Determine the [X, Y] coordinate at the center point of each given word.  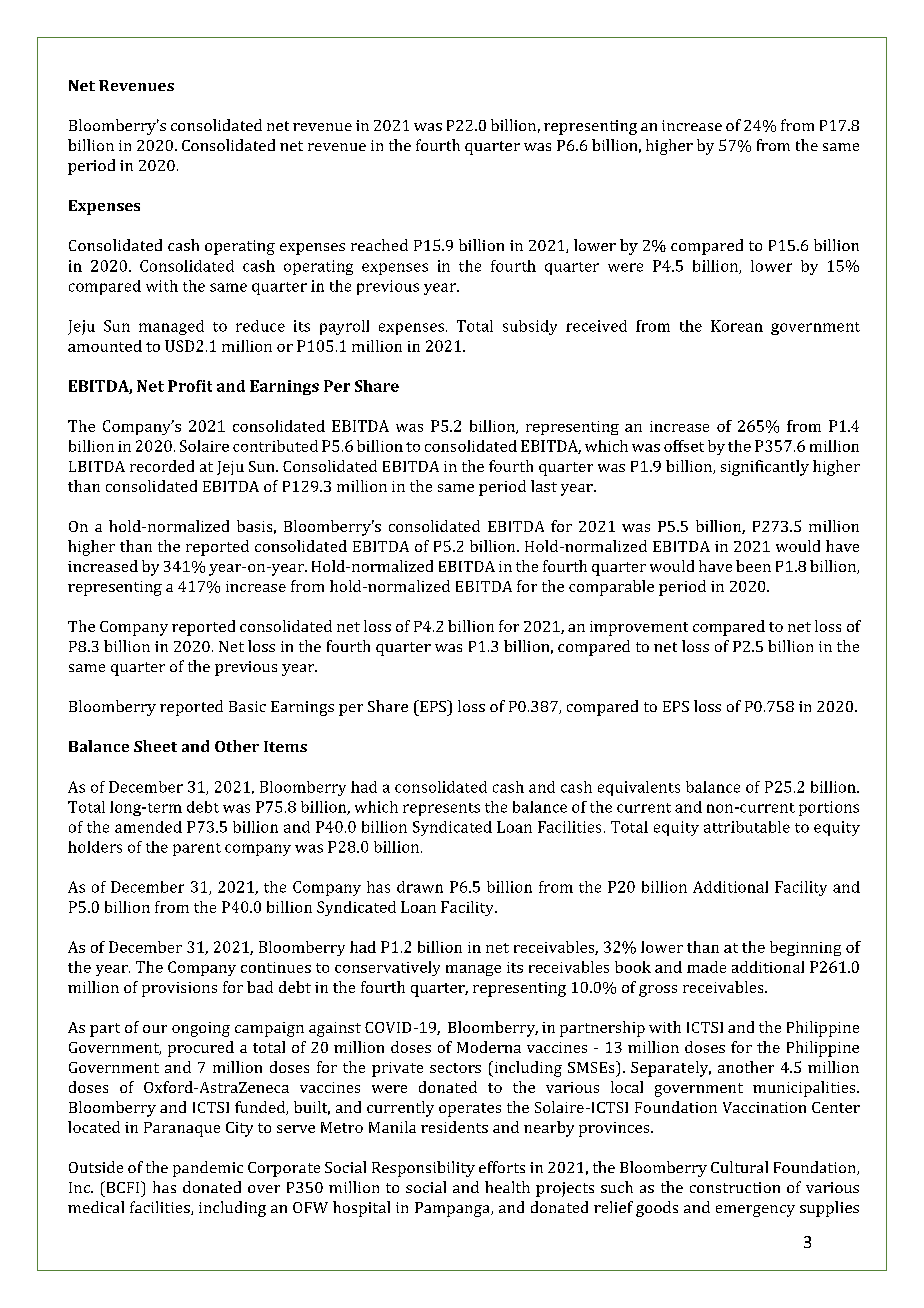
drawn [420, 887]
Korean [737, 326]
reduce [260, 326]
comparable [611, 588]
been [753, 566]
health [507, 1187]
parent [197, 849]
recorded [162, 466]
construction [735, 1187]
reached [379, 245]
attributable [747, 827]
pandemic [208, 1169]
